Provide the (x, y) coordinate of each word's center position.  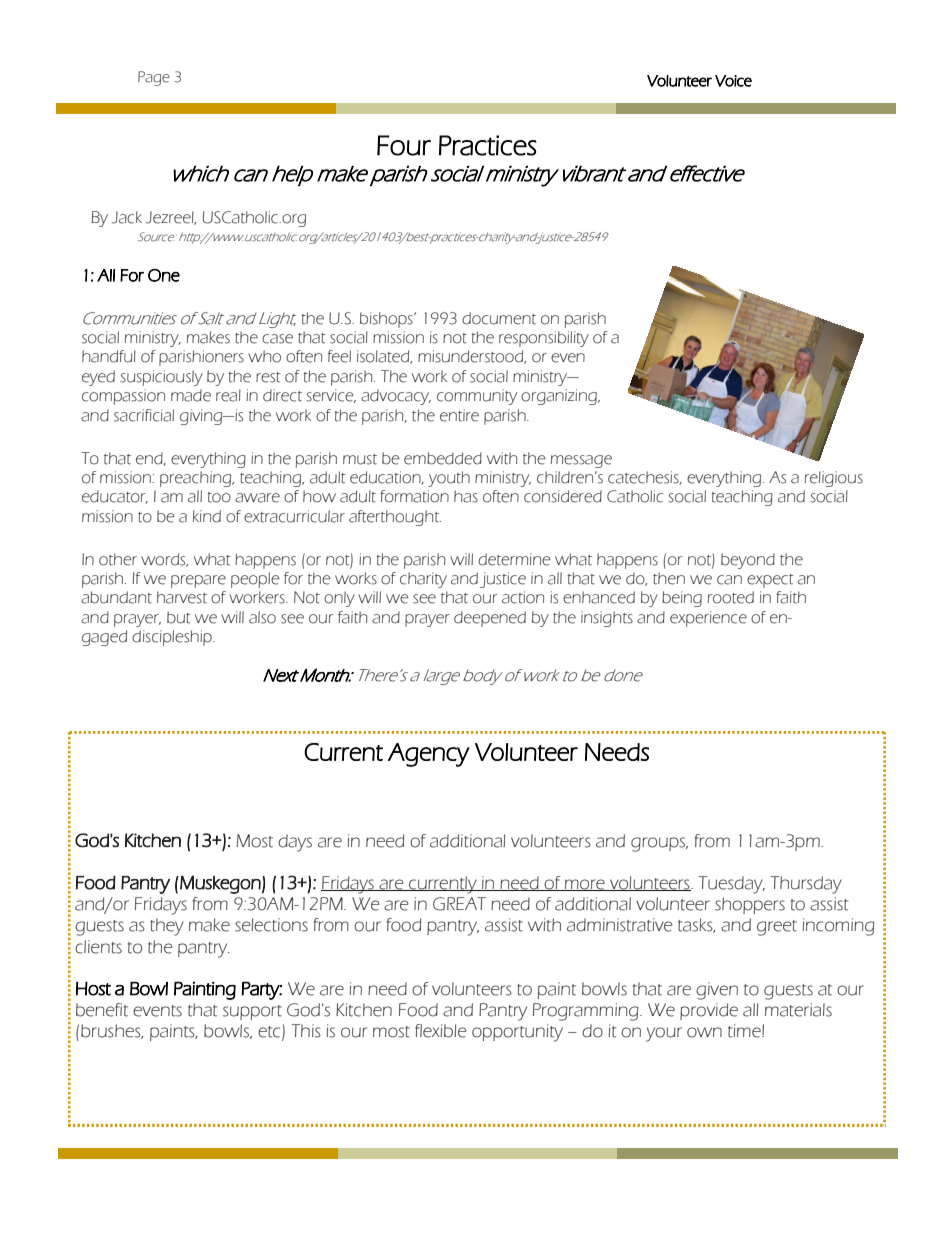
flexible (440, 1031)
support (252, 1012)
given (717, 991)
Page (154, 78)
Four (404, 145)
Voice (733, 81)
